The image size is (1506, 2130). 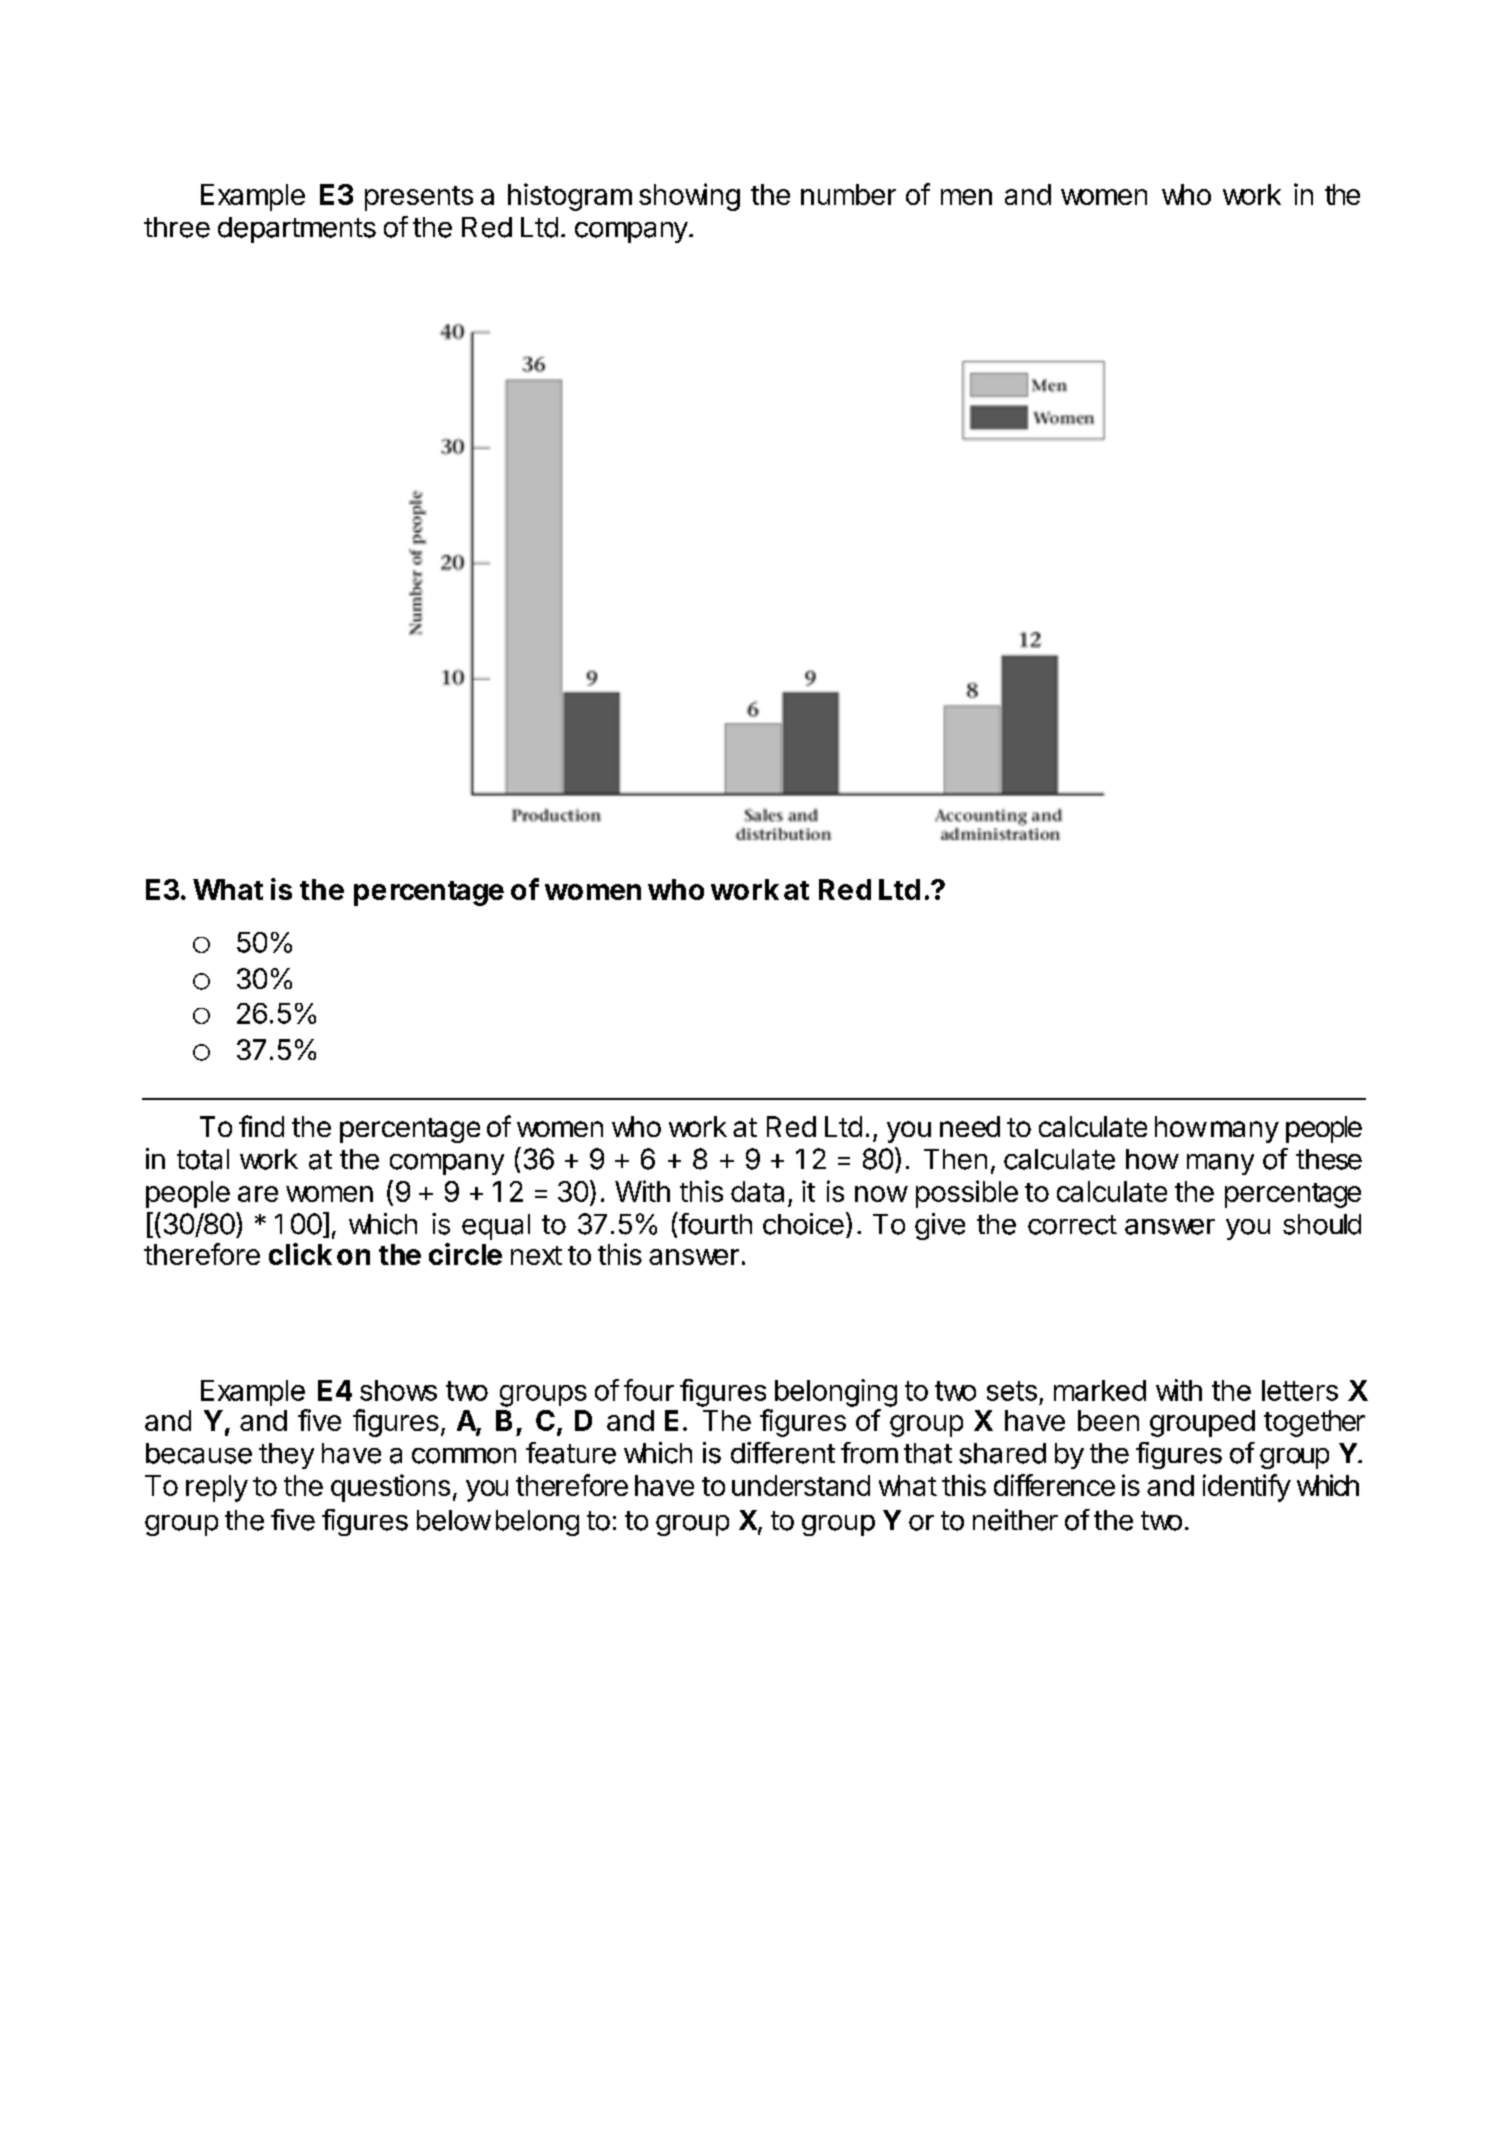 I want to click on data, so click(x=757, y=1191).
